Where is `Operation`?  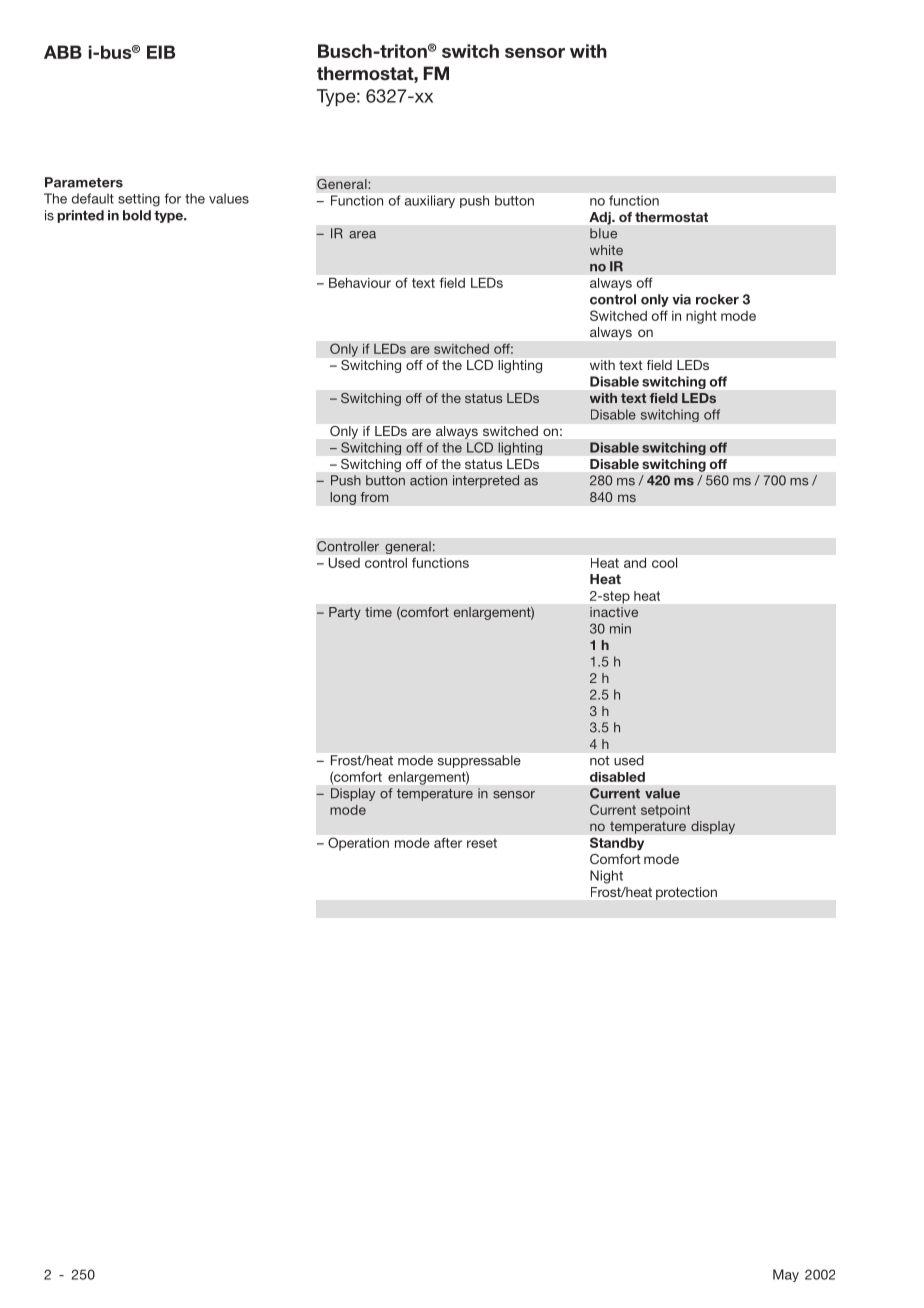 Operation is located at coordinates (358, 844).
